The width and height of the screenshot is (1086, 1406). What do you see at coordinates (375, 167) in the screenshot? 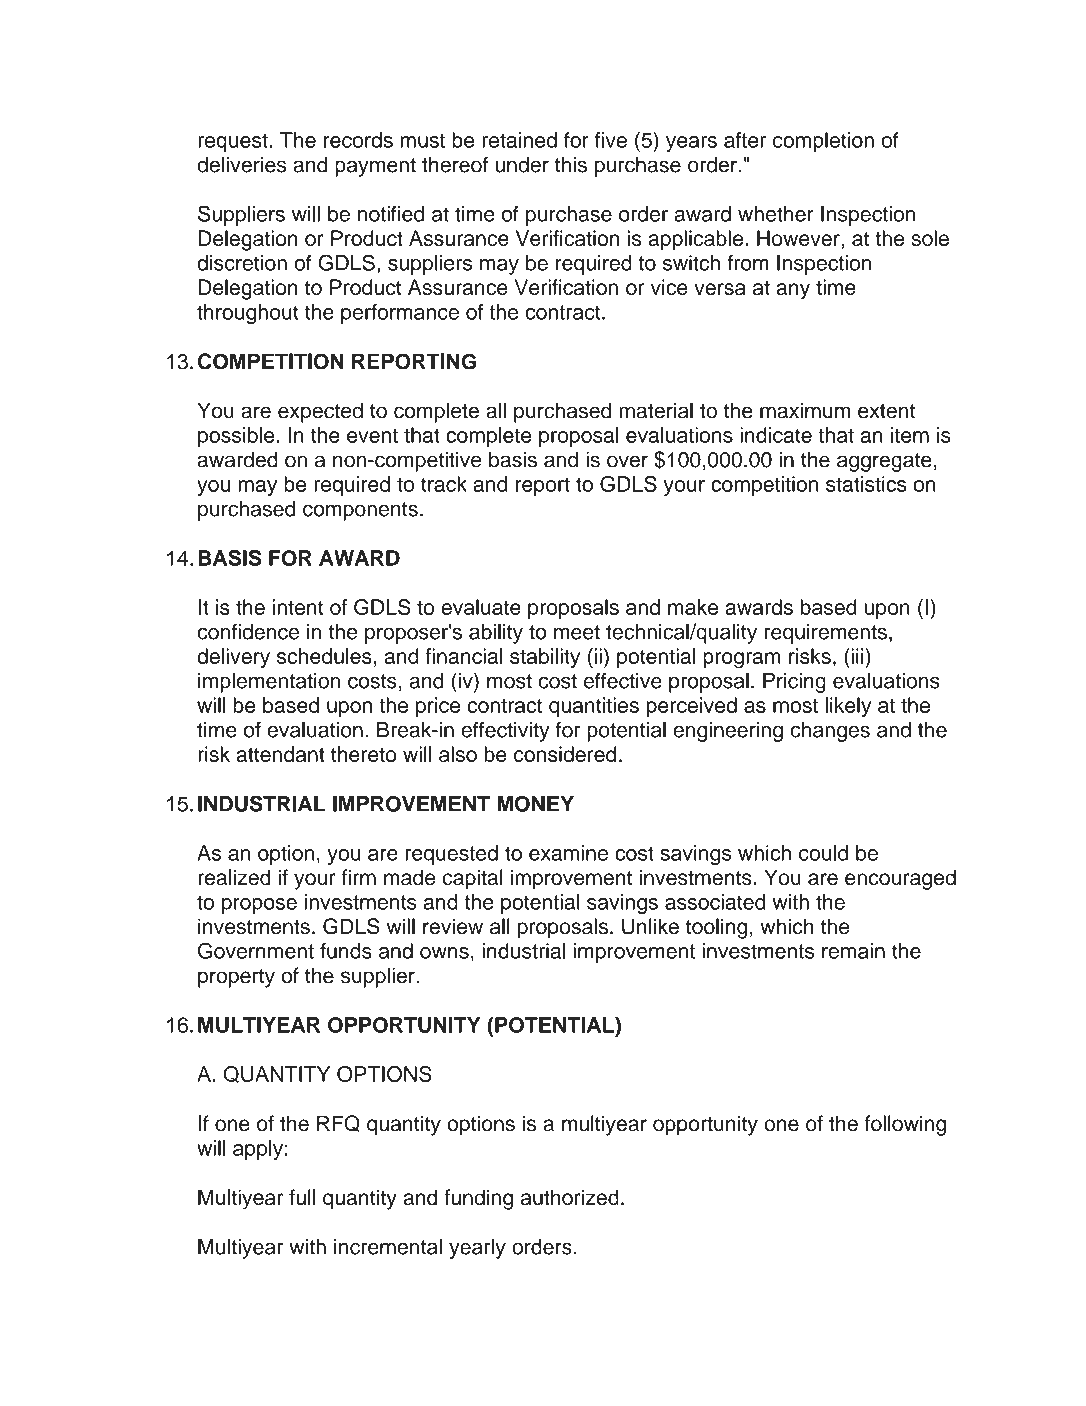
I see `payment` at bounding box center [375, 167].
